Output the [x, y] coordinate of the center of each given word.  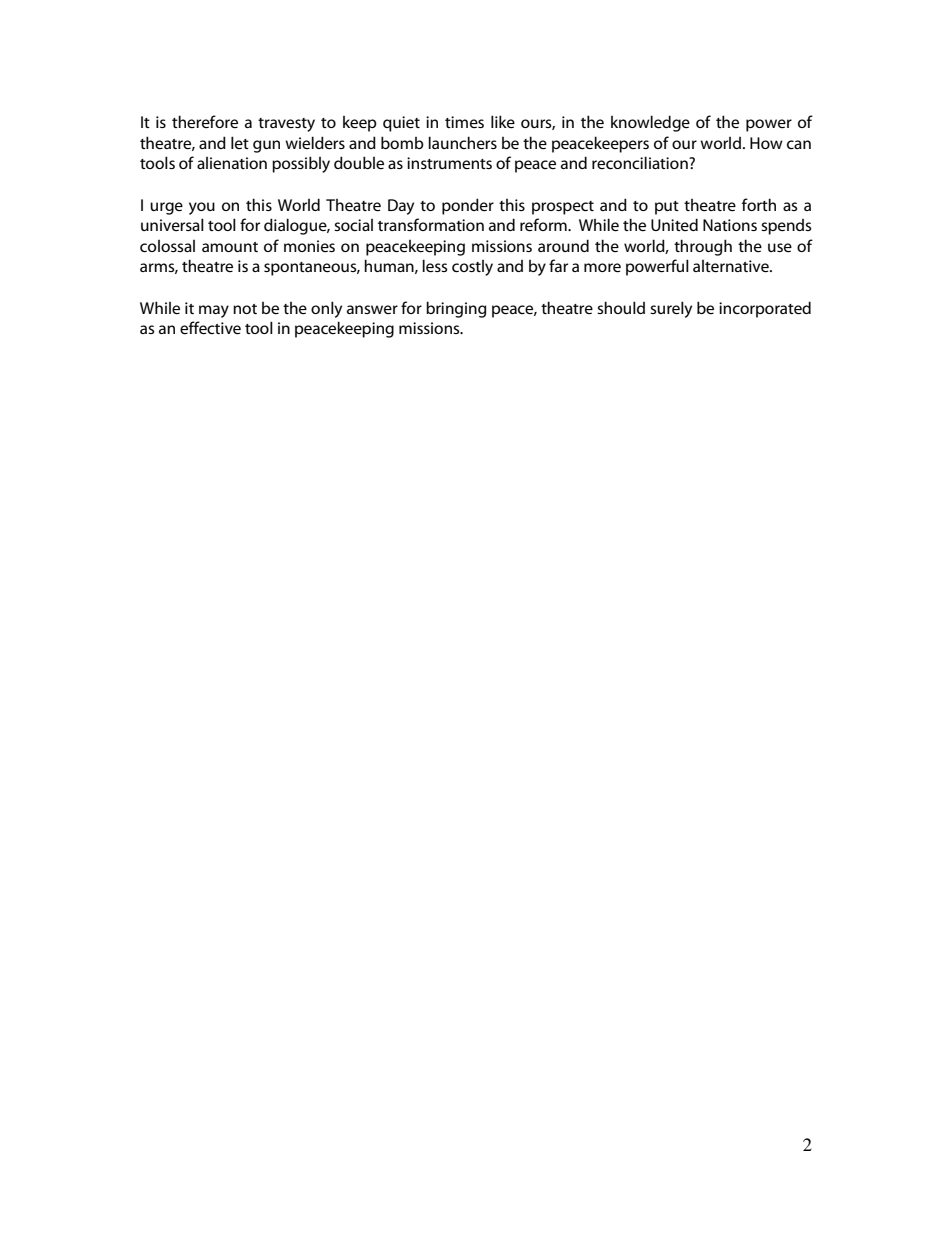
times [464, 122]
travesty [286, 125]
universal [172, 224]
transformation [431, 224]
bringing [456, 309]
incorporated [765, 309]
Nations [730, 225]
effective [210, 327]
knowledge [650, 123]
